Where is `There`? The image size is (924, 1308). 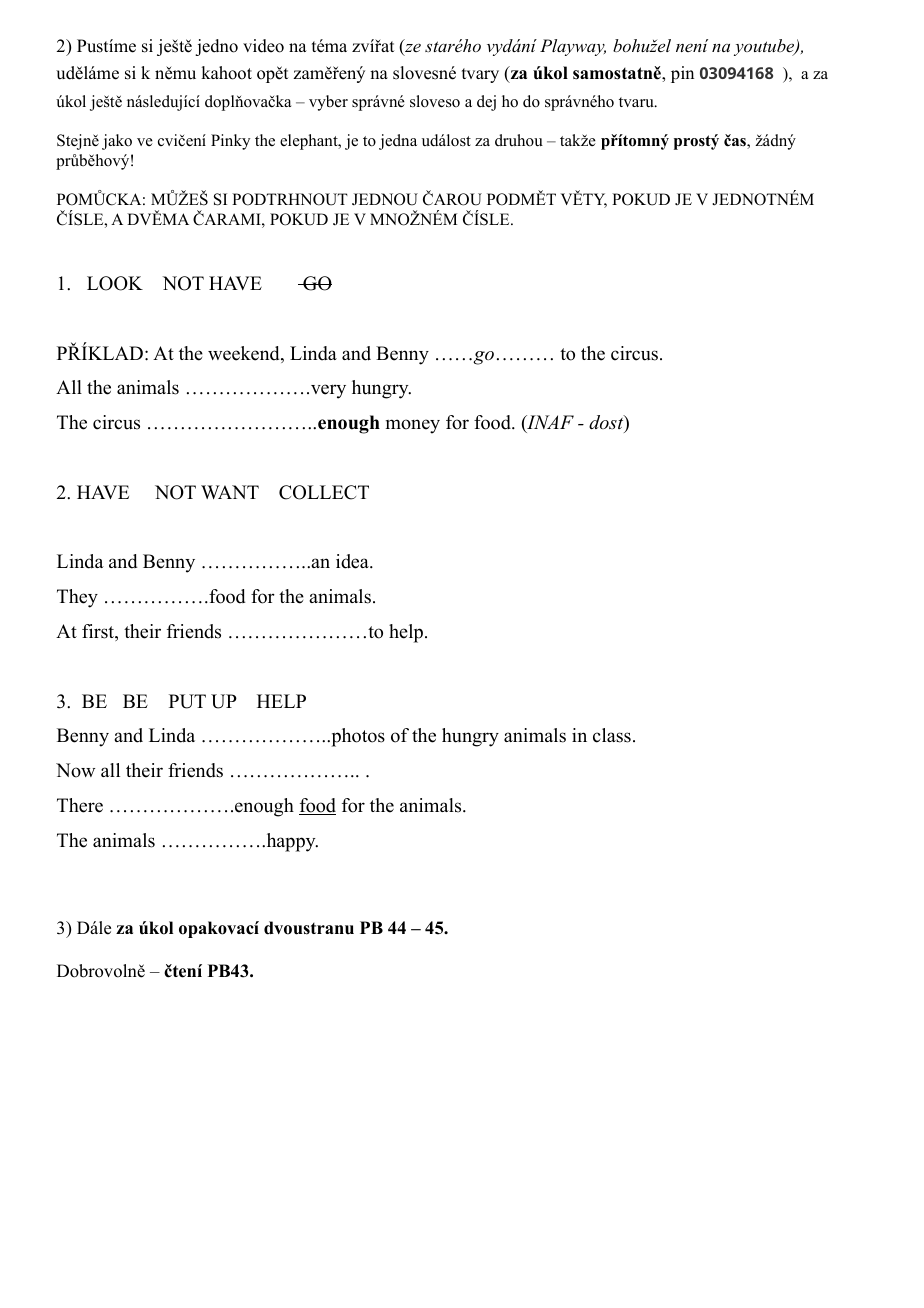 There is located at coordinates (80, 805).
